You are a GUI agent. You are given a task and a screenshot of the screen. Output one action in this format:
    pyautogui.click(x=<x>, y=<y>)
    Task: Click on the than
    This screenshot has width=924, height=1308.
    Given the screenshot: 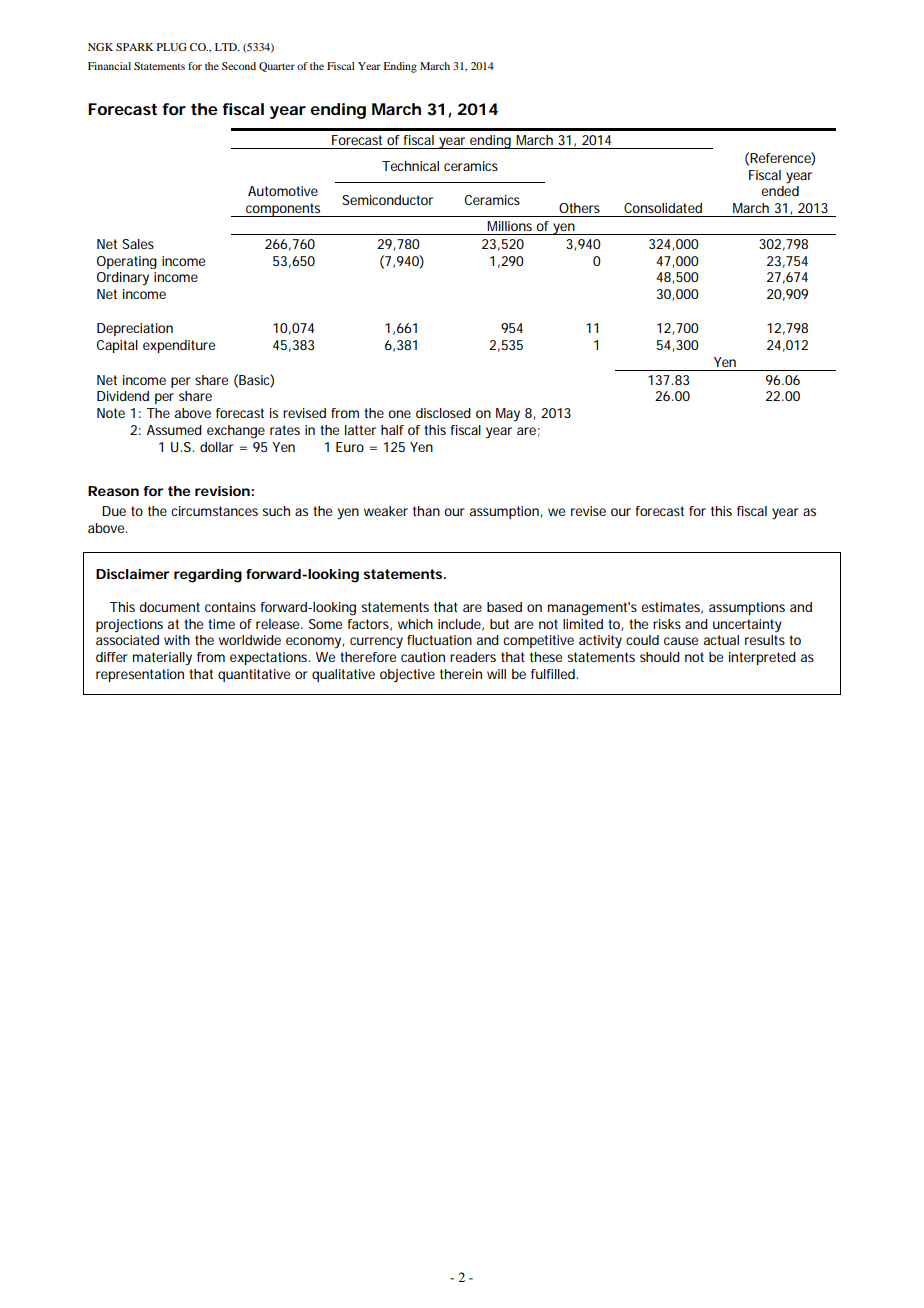 What is the action you would take?
    pyautogui.click(x=426, y=511)
